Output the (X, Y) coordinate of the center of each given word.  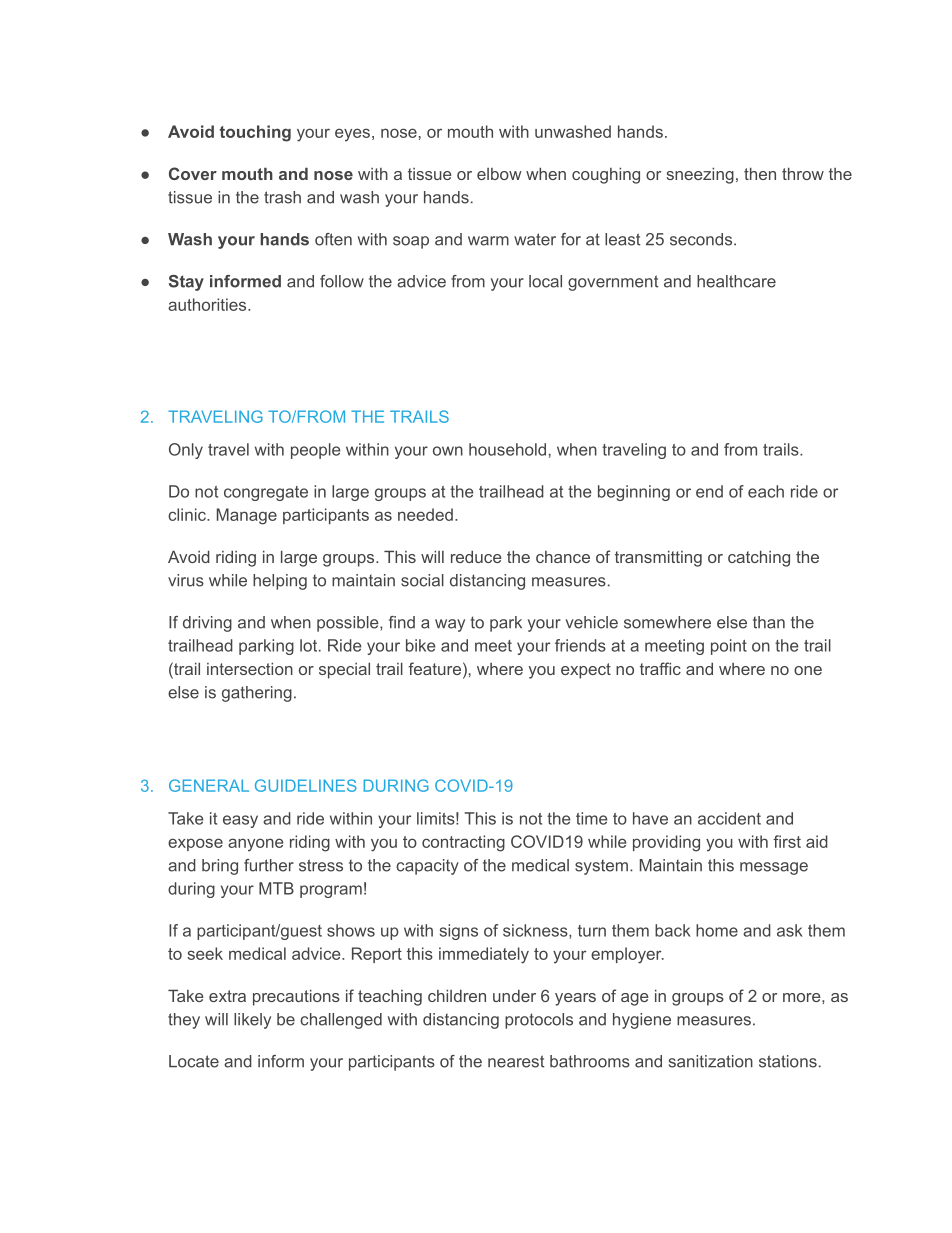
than (769, 622)
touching (255, 133)
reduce (476, 556)
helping (280, 582)
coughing (606, 175)
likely (252, 1021)
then (760, 173)
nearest (516, 1061)
